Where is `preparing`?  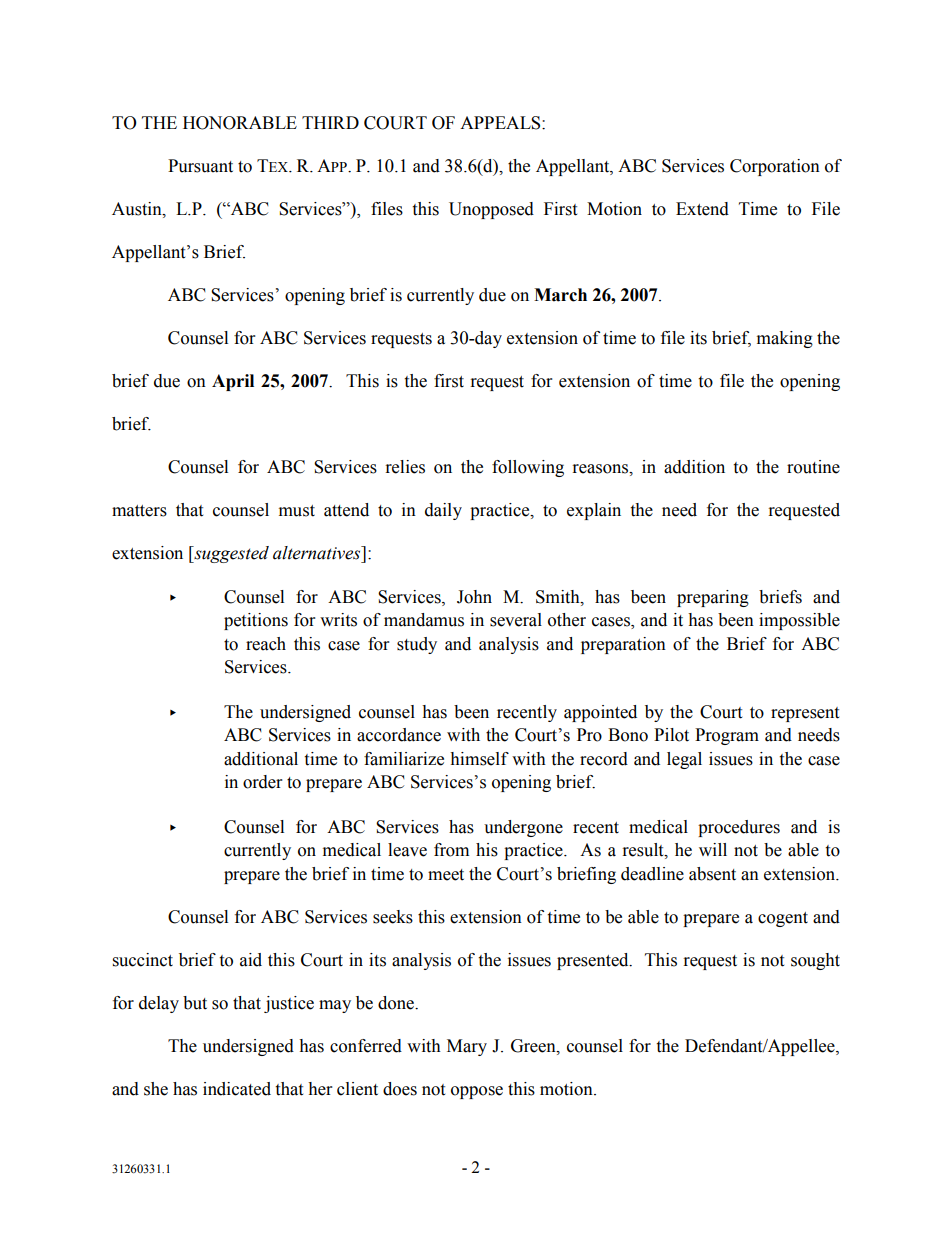
preparing is located at coordinates (713, 598).
